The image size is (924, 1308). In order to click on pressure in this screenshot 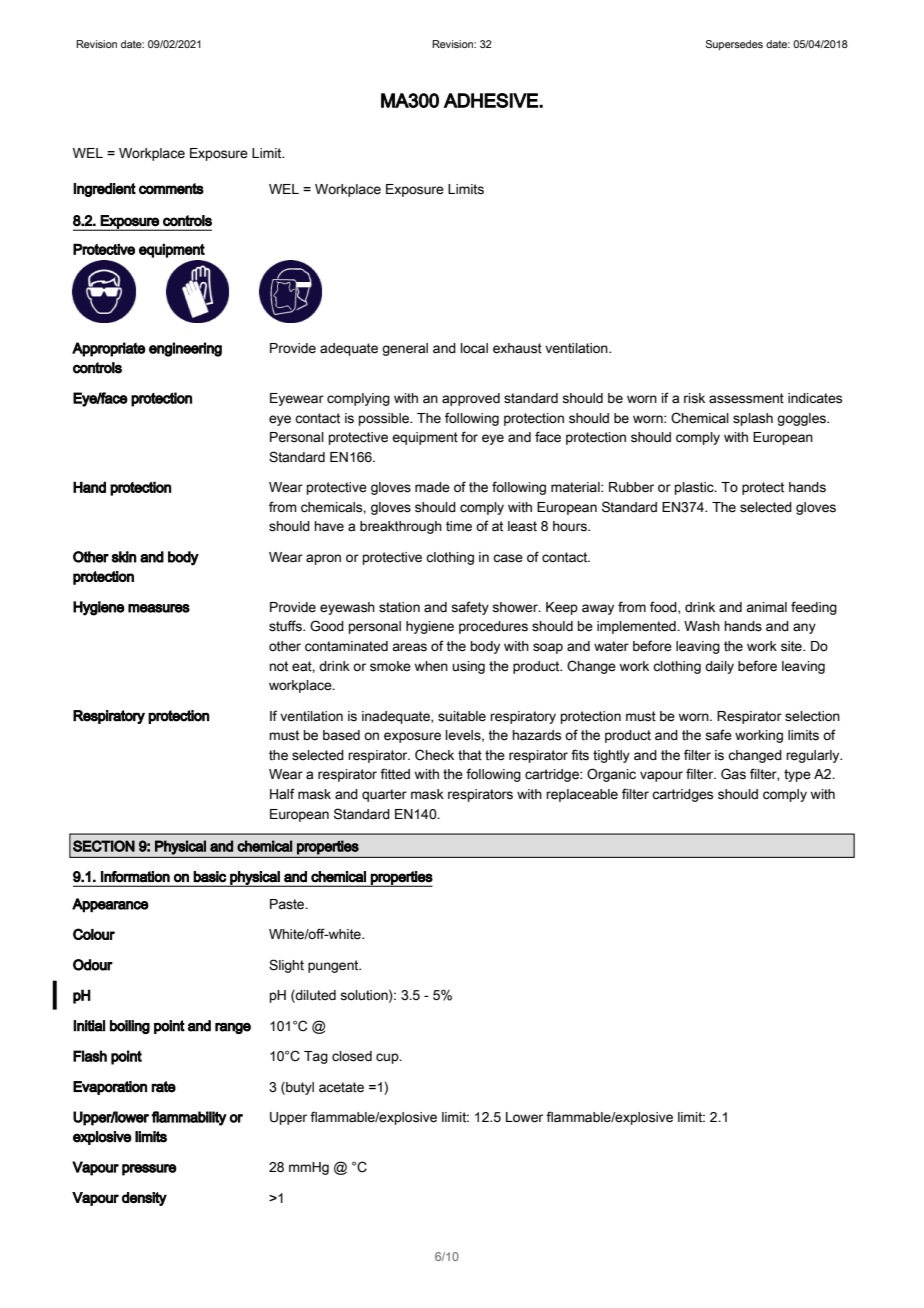, I will do `click(149, 1170)`.
